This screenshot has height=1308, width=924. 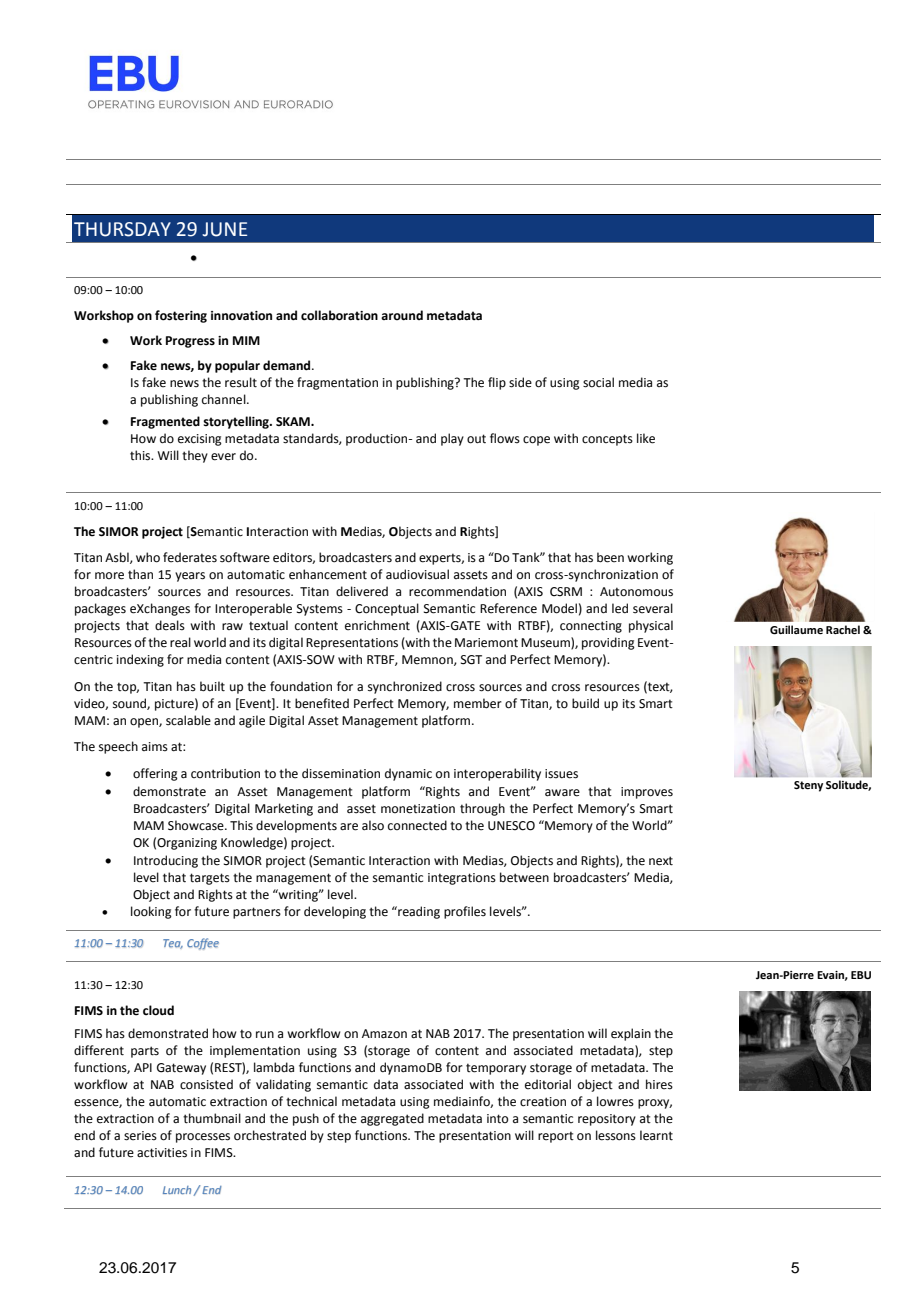 I want to click on scalable, so click(x=188, y=720).
